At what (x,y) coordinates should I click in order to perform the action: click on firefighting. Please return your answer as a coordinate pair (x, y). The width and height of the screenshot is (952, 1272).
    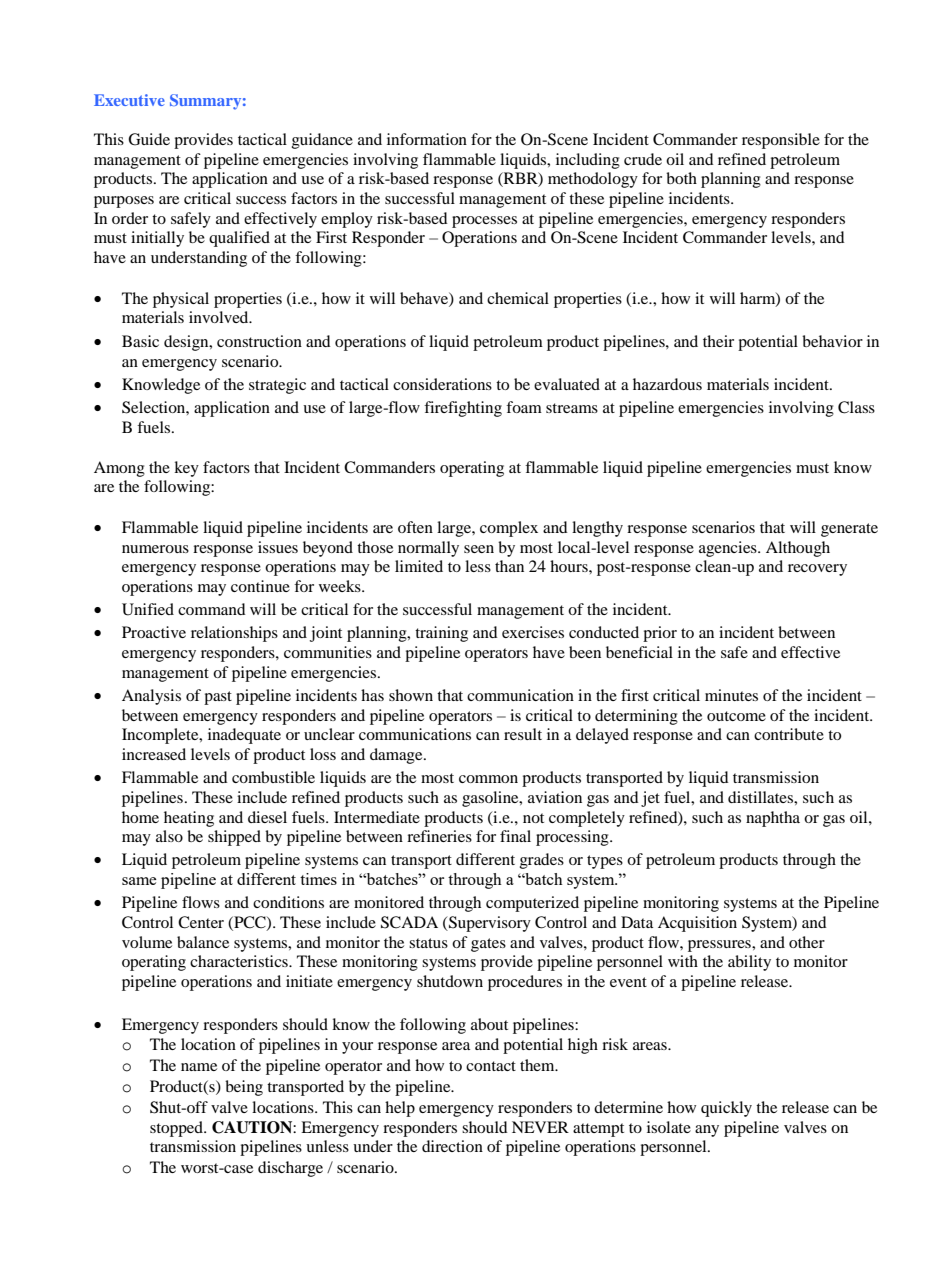
    Looking at the image, I should click on (463, 409).
